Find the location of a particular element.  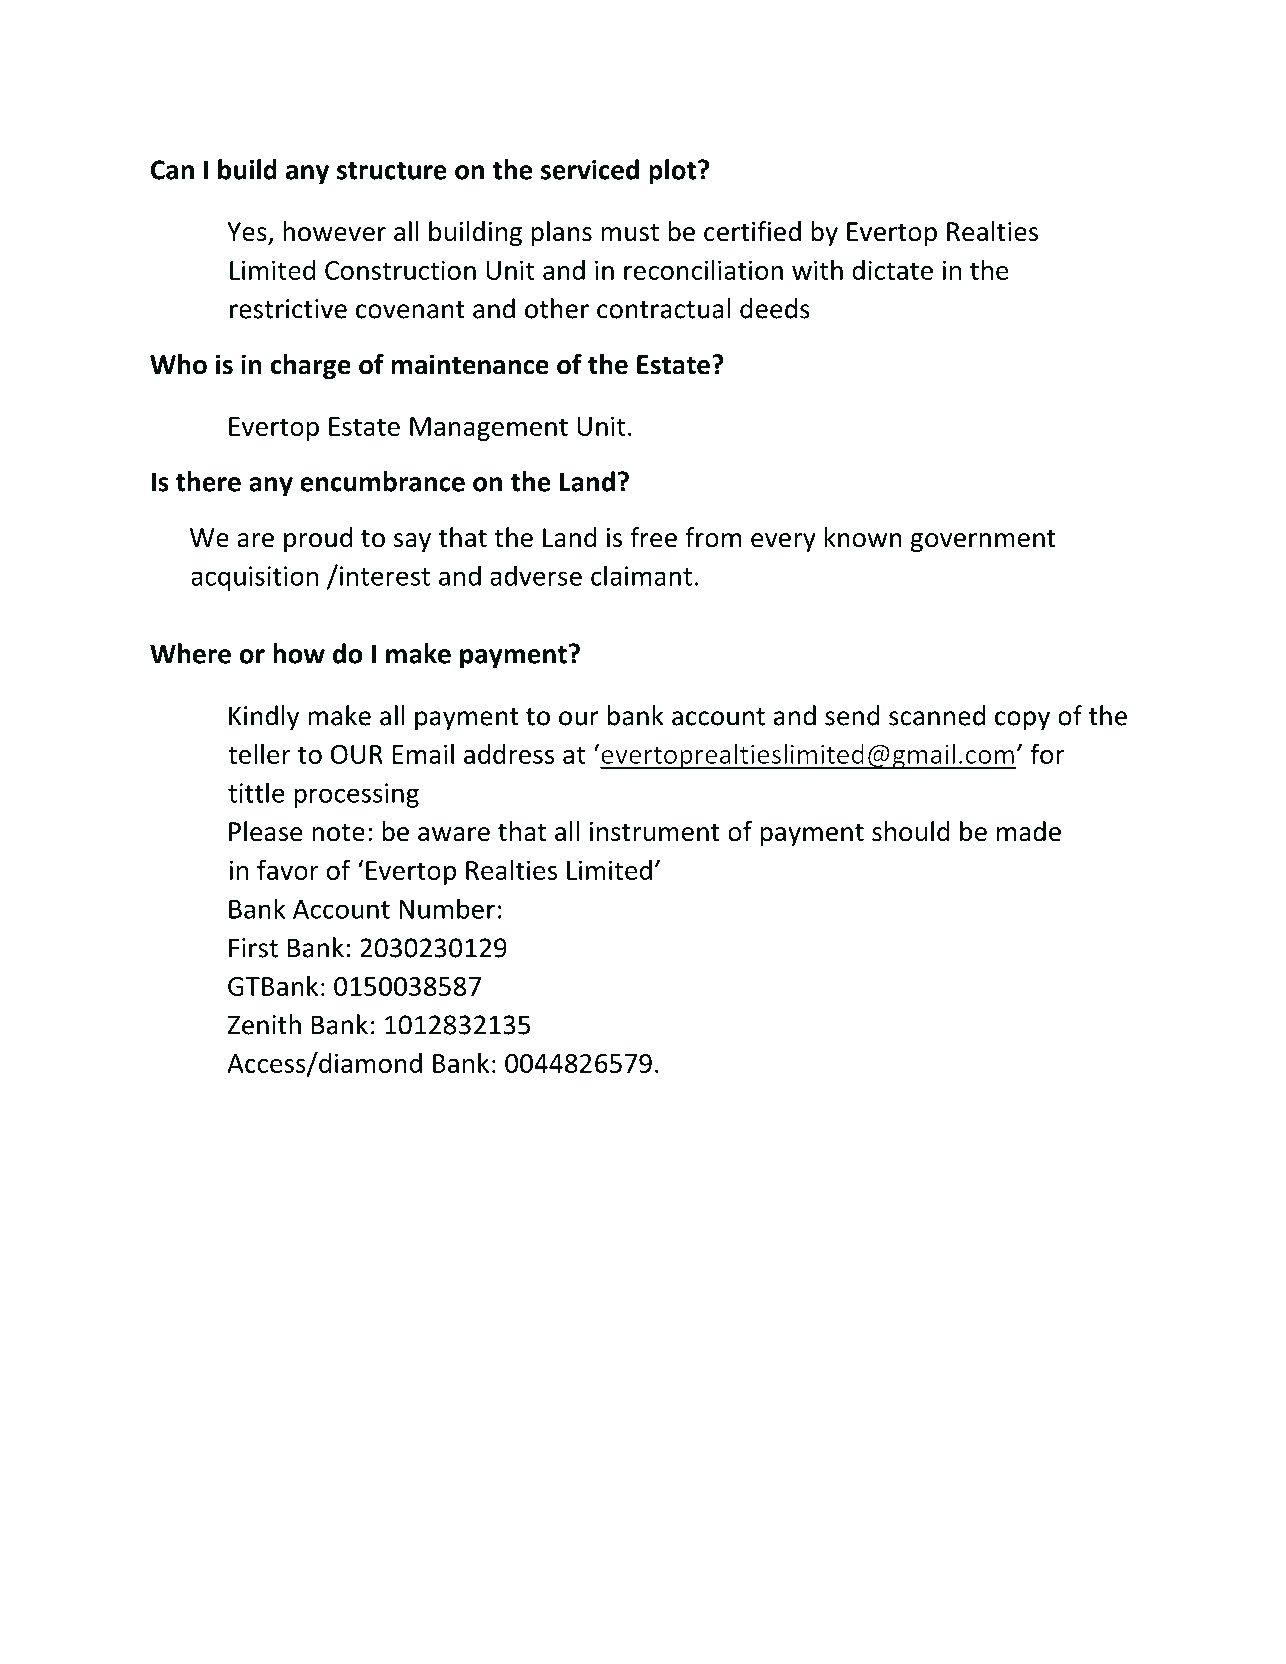

there is located at coordinates (208, 481).
